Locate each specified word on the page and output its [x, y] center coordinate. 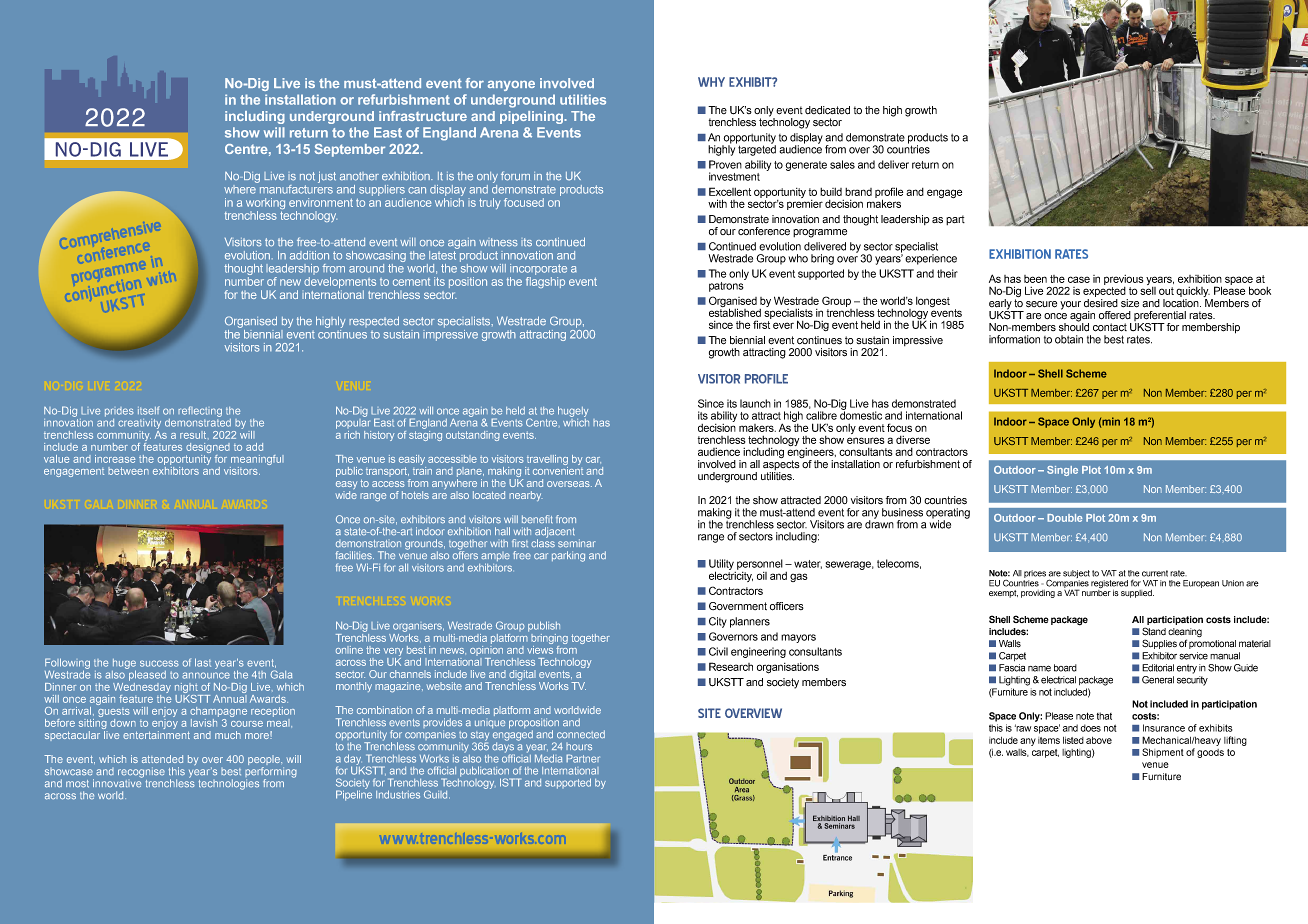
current [1155, 573]
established [735, 311]
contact [1110, 327]
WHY [711, 82]
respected [374, 321]
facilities [355, 555]
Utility [721, 565]
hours [579, 747]
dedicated [827, 110]
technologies [229, 784]
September [349, 150]
